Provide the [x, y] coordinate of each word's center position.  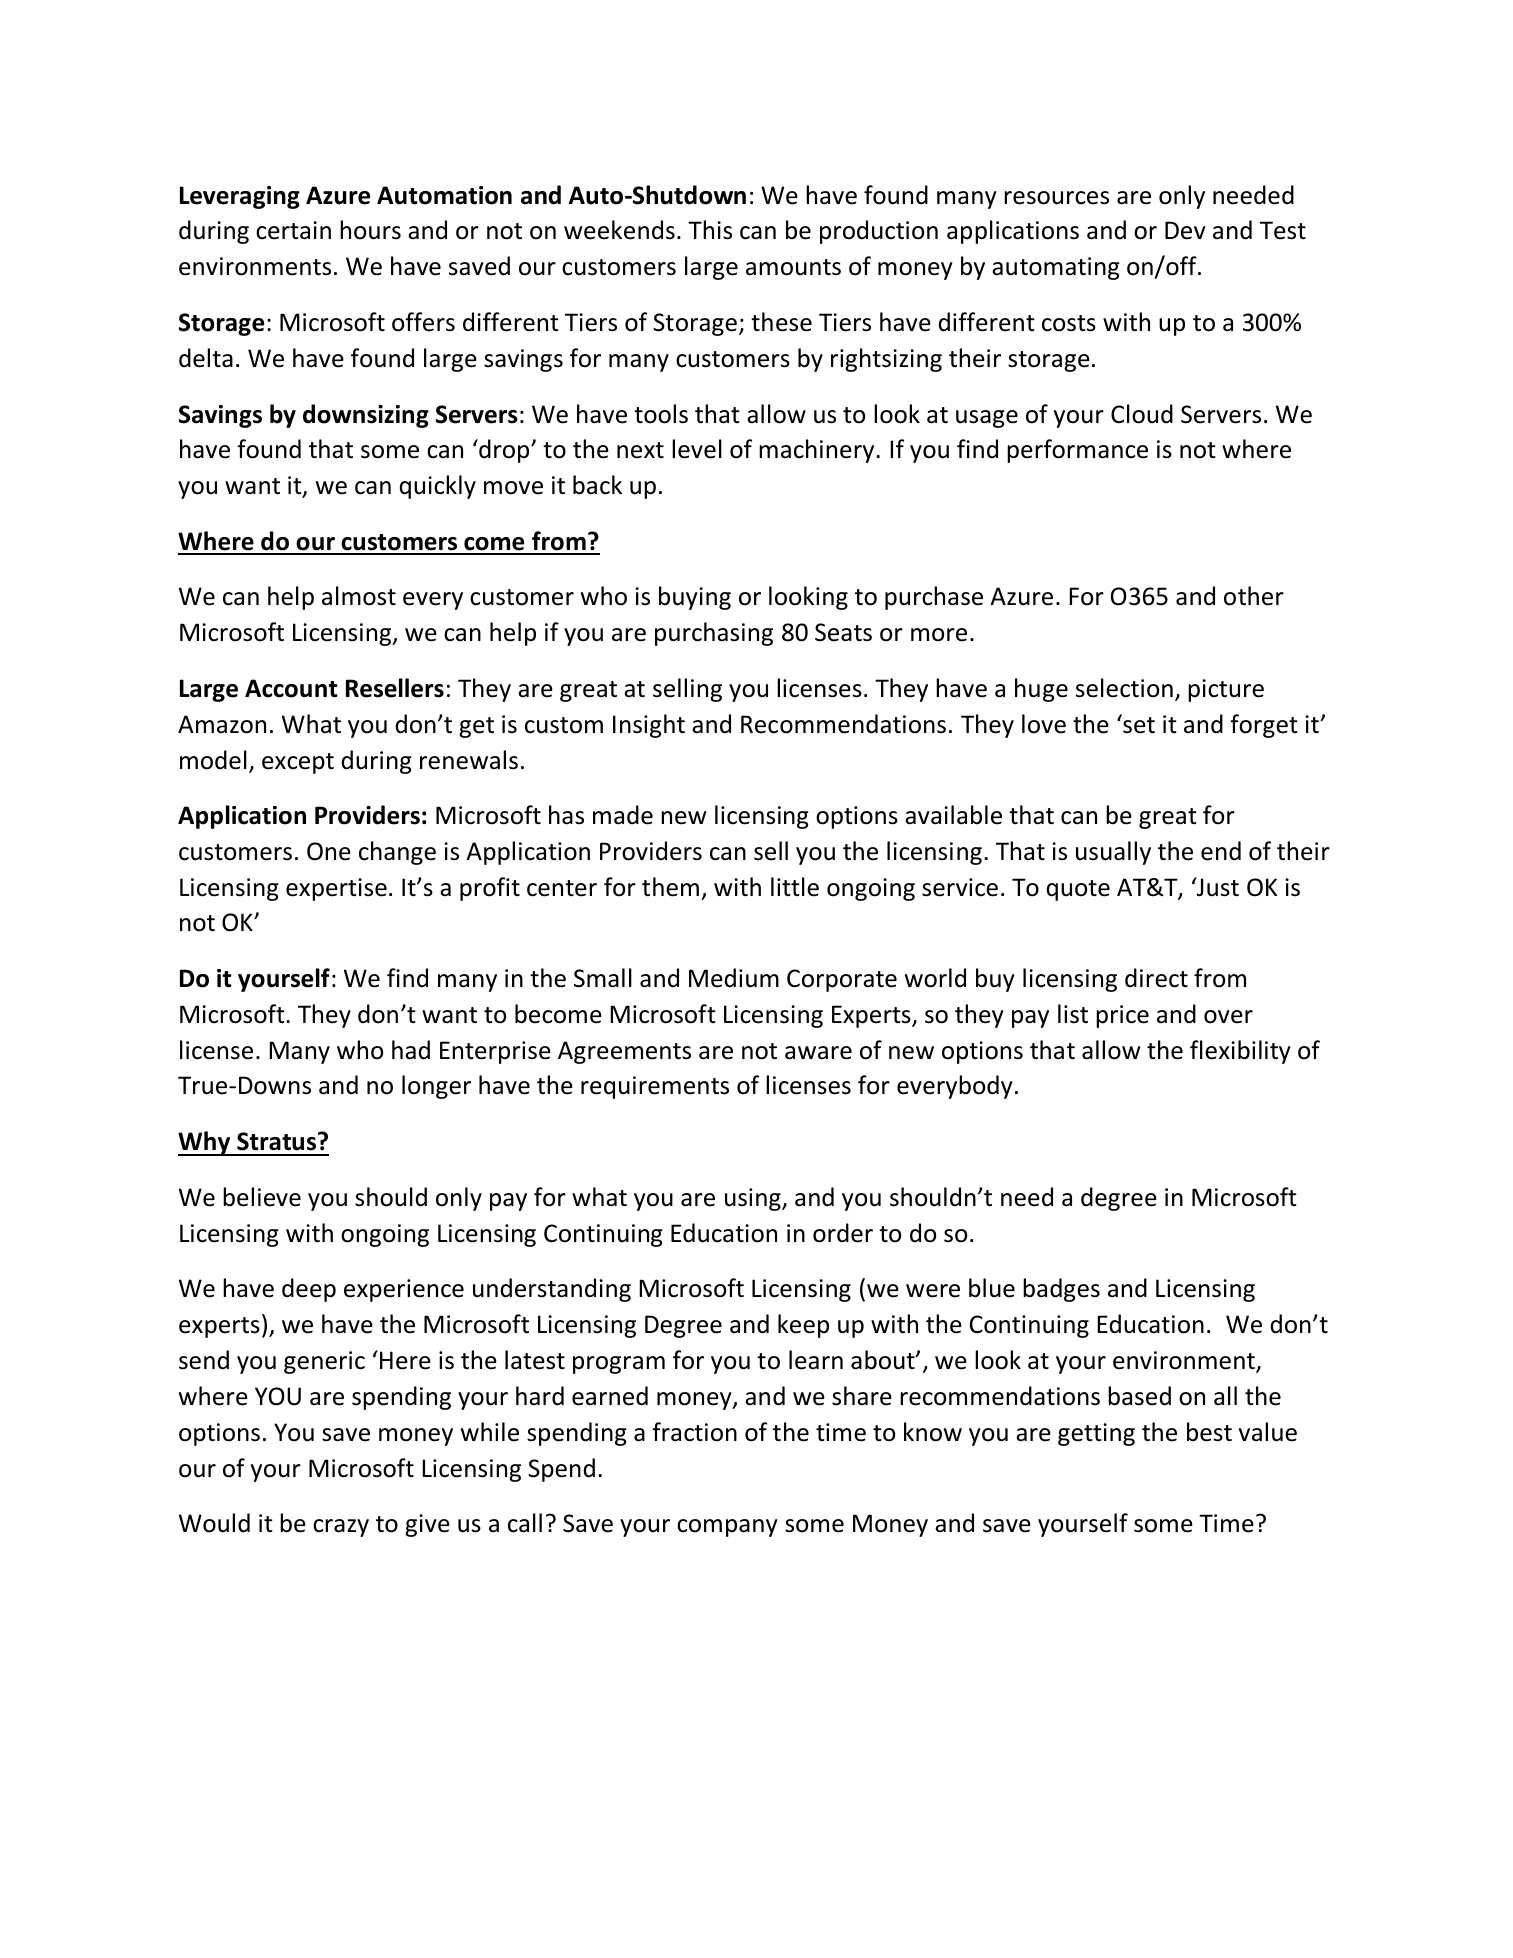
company [727, 1528]
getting [1096, 1434]
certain [293, 230]
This [710, 230]
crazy [341, 1528]
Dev [1185, 230]
